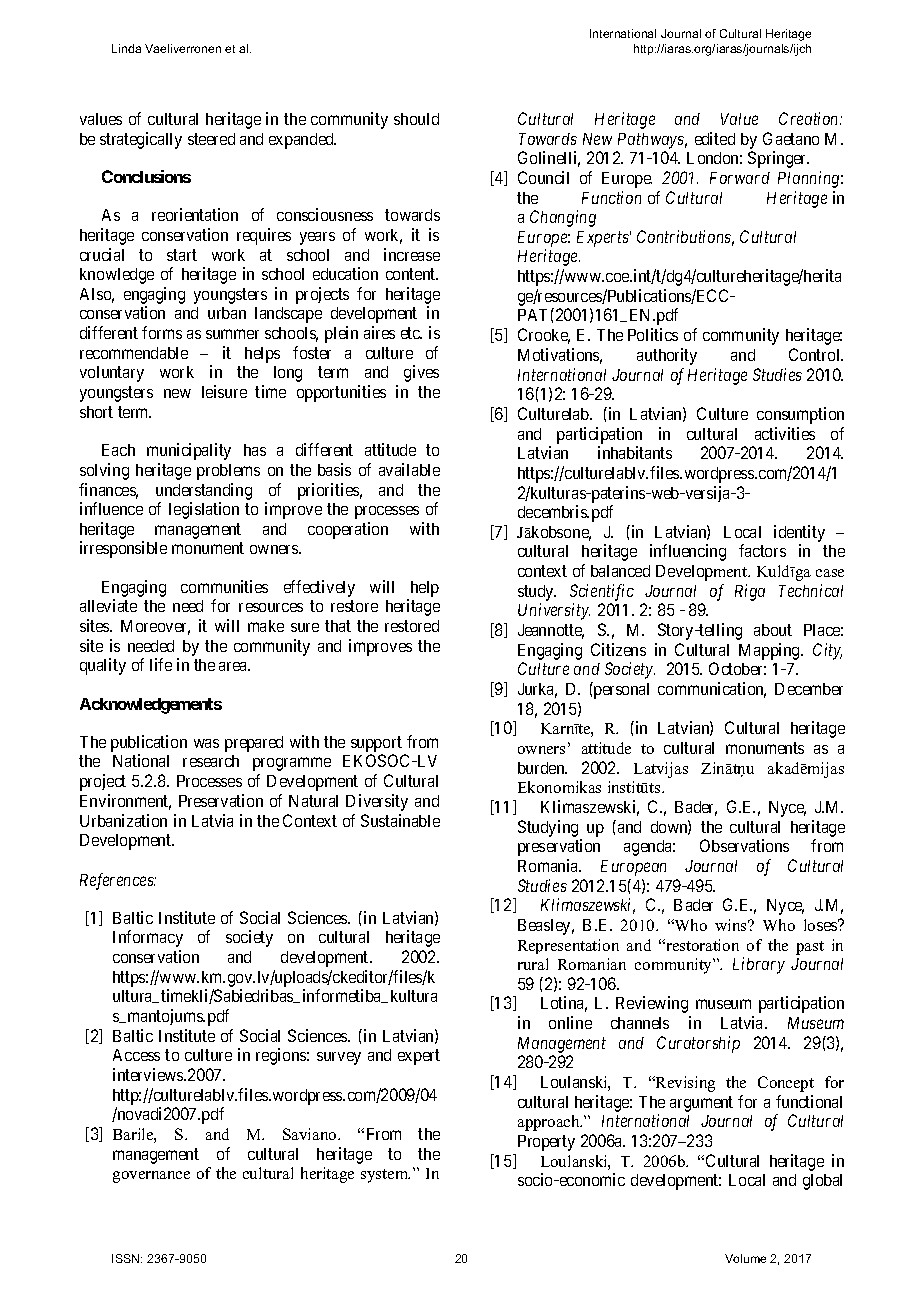  Describe the element at coordinates (715, 138) in the screenshot. I see `edited` at that location.
